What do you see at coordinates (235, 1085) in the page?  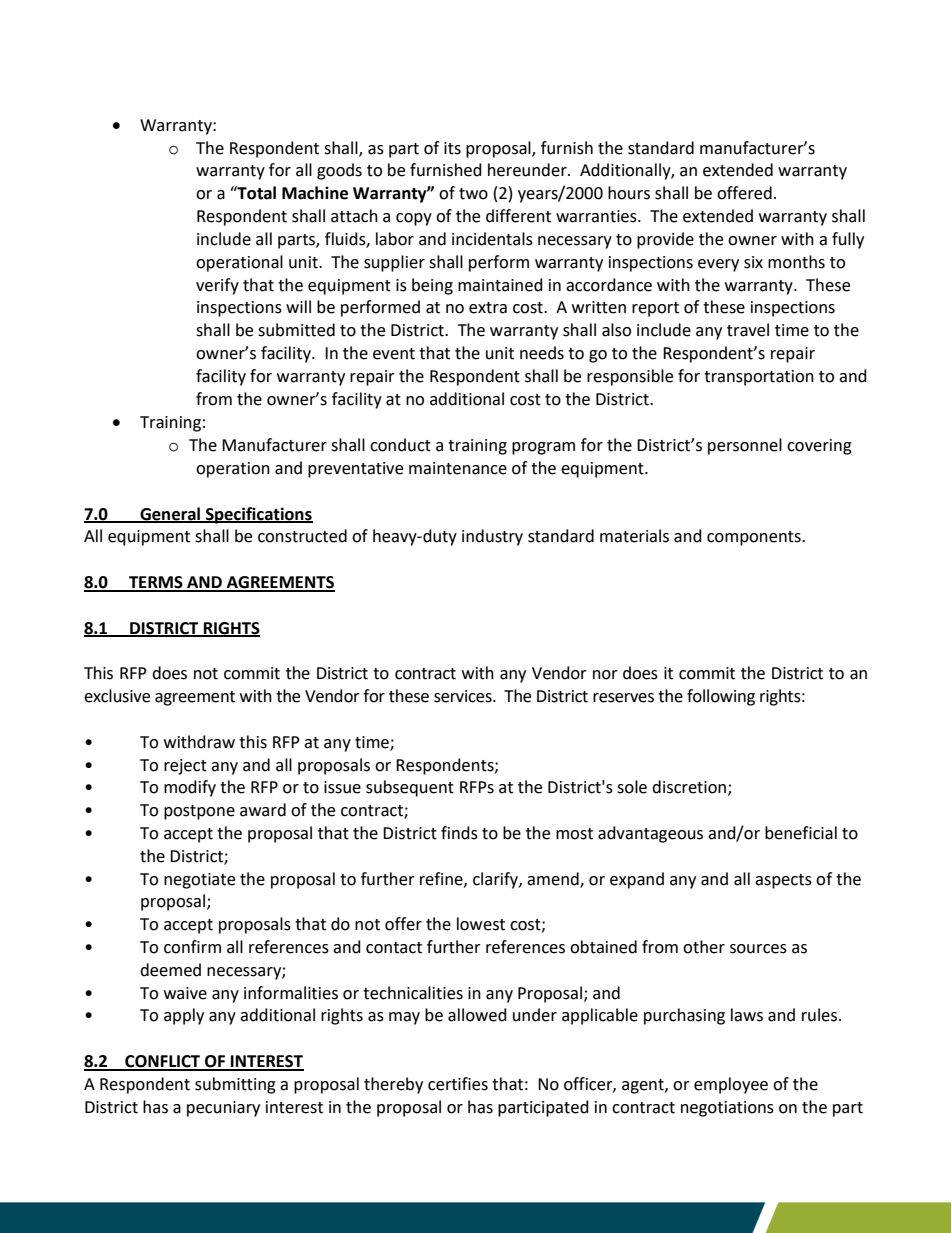 I see `submitting` at bounding box center [235, 1085].
